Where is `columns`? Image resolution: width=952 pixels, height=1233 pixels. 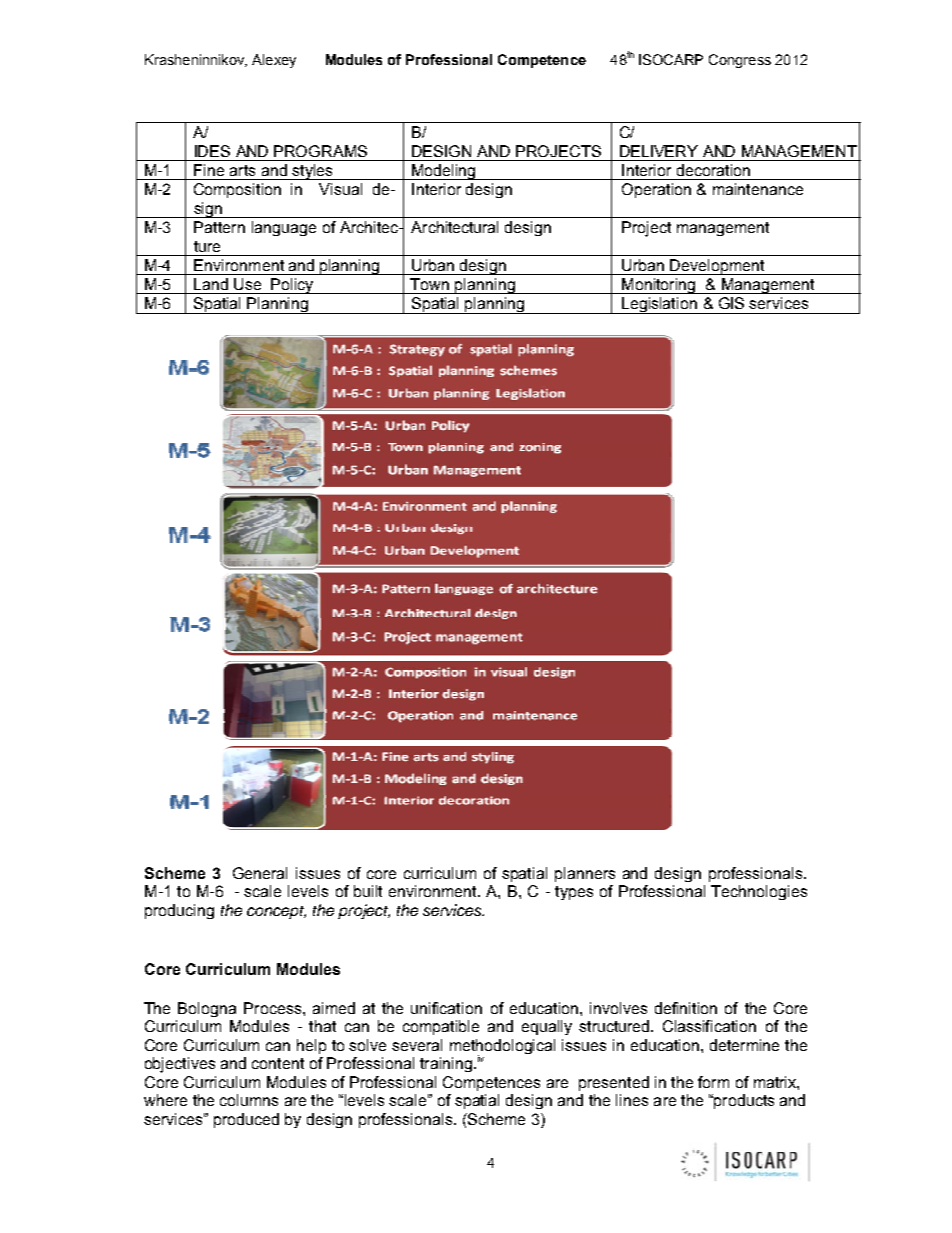 columns is located at coordinates (249, 1100).
